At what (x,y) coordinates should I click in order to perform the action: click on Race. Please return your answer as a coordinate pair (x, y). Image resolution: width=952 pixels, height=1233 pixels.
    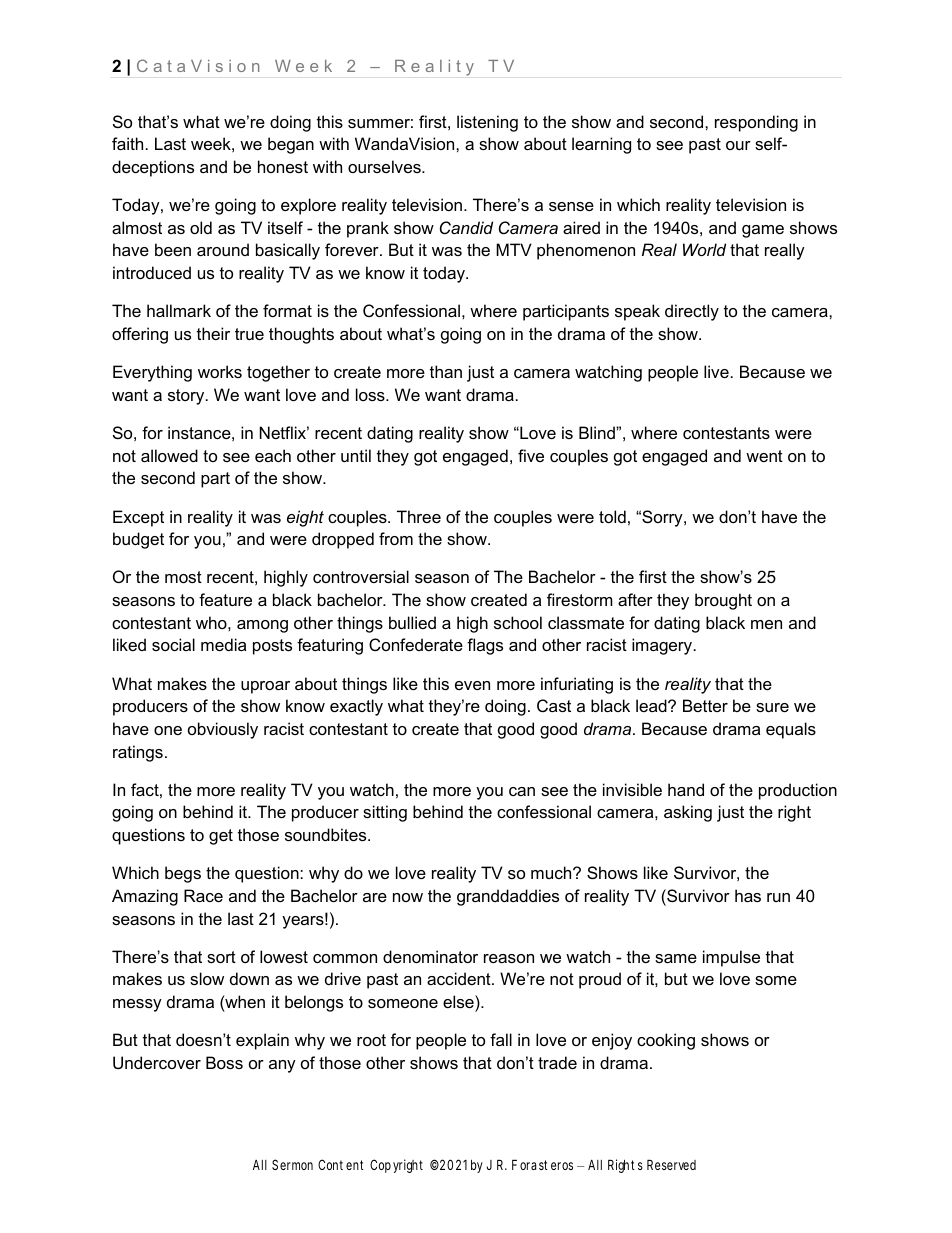
    Looking at the image, I should click on (203, 895).
